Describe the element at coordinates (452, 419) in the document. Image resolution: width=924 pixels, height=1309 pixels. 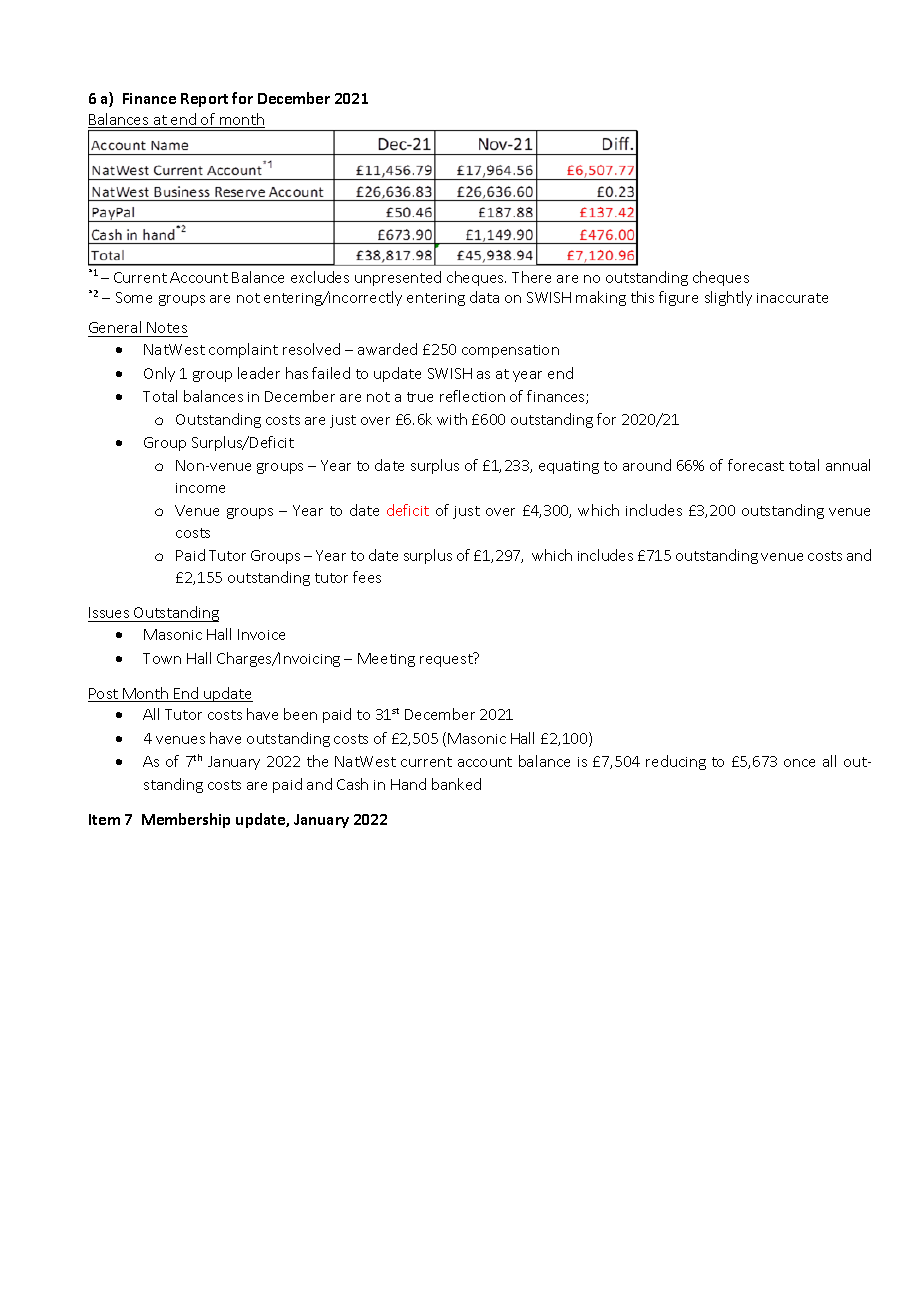
I see `with` at that location.
